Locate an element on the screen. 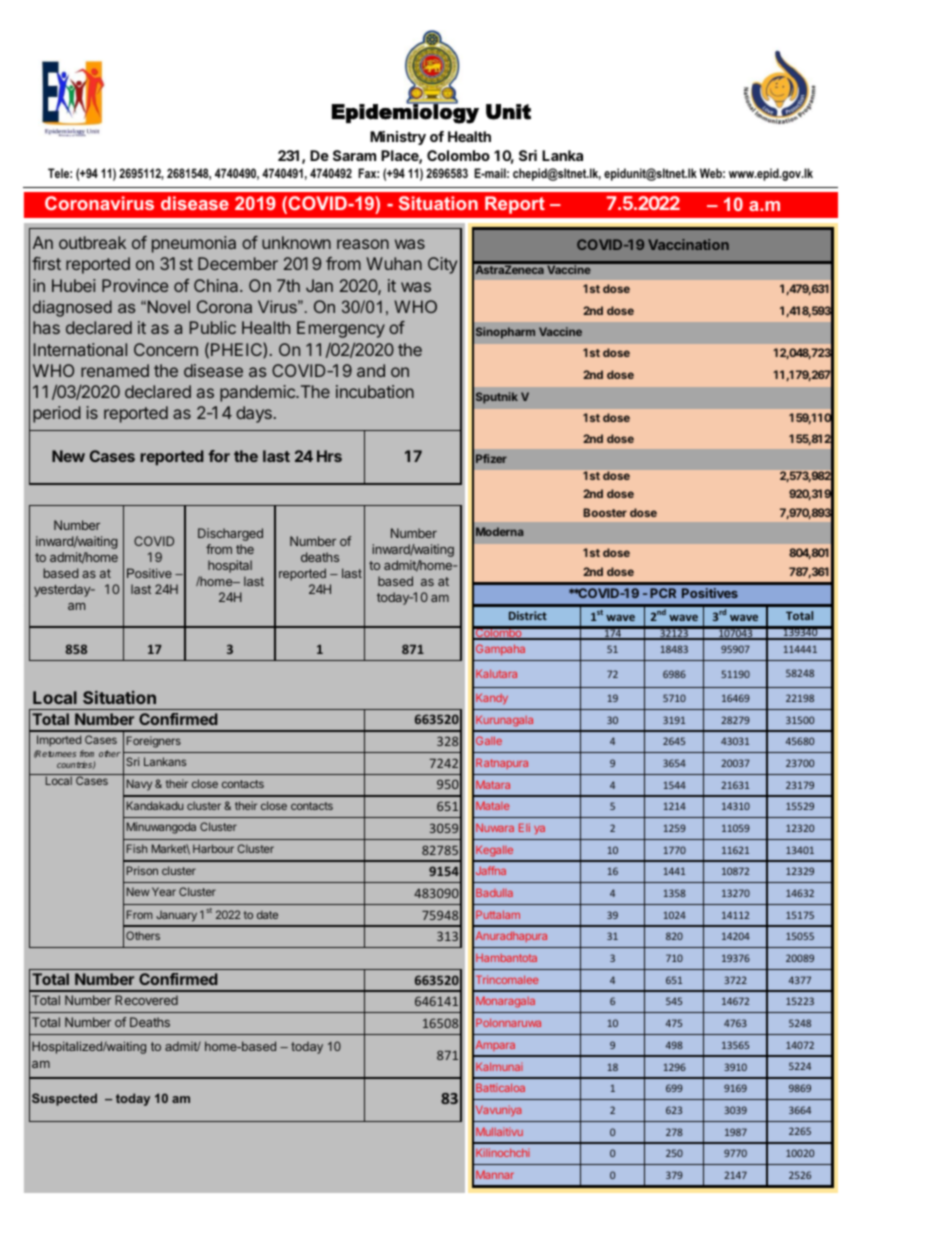 The width and height of the screenshot is (952, 1233). Eli is located at coordinates (524, 827).
